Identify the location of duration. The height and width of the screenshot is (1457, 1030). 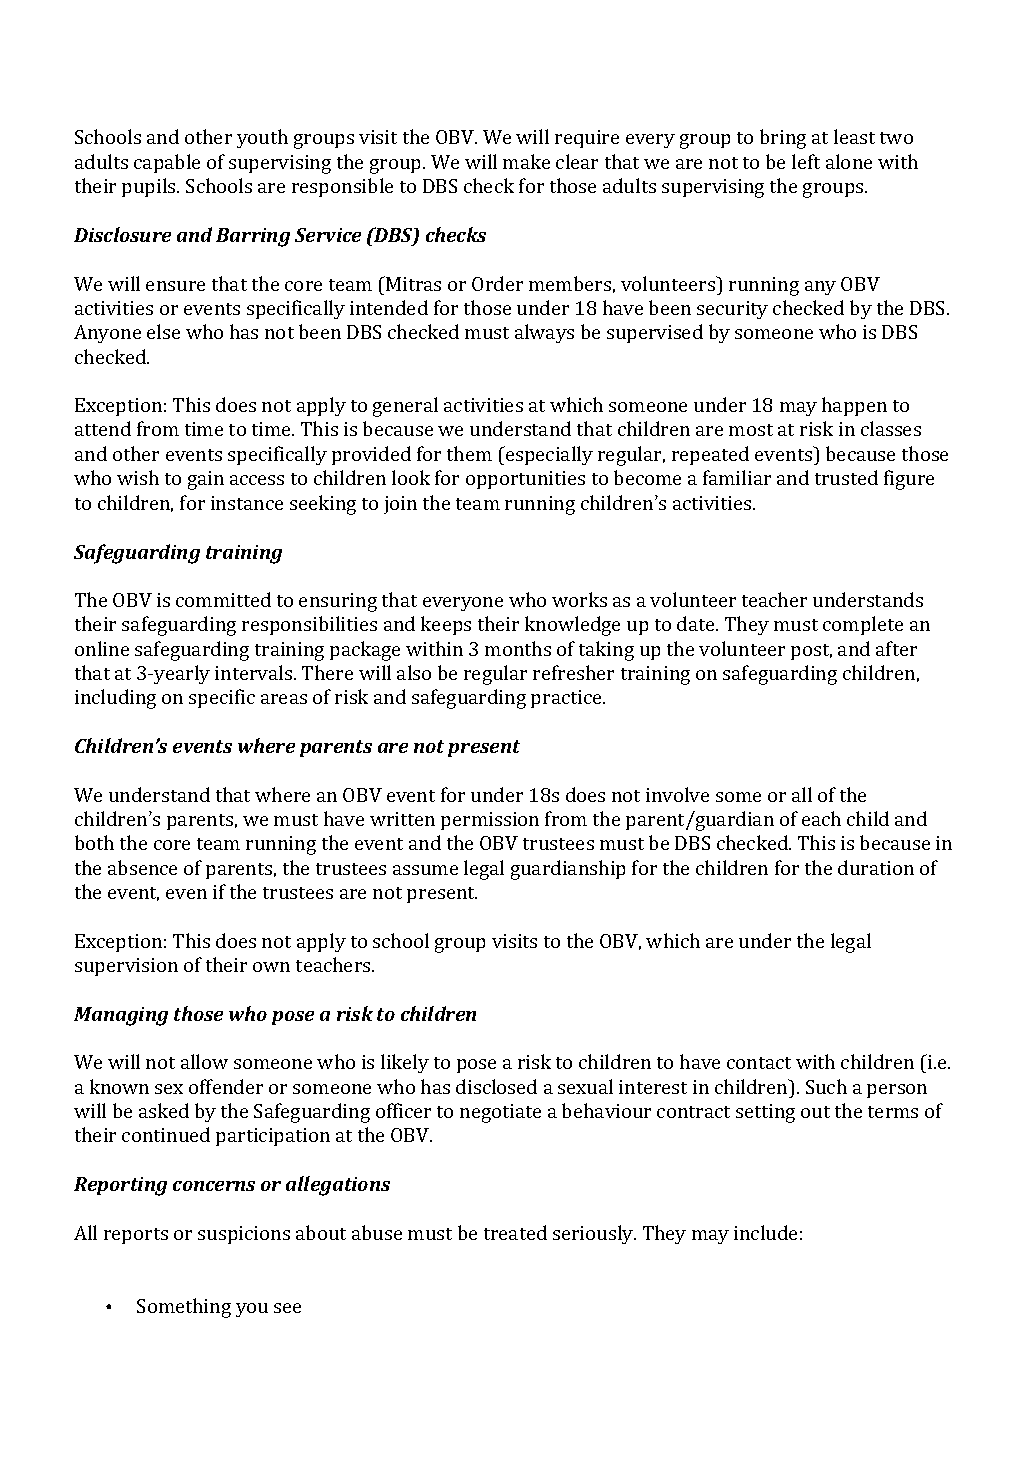
(876, 867).
